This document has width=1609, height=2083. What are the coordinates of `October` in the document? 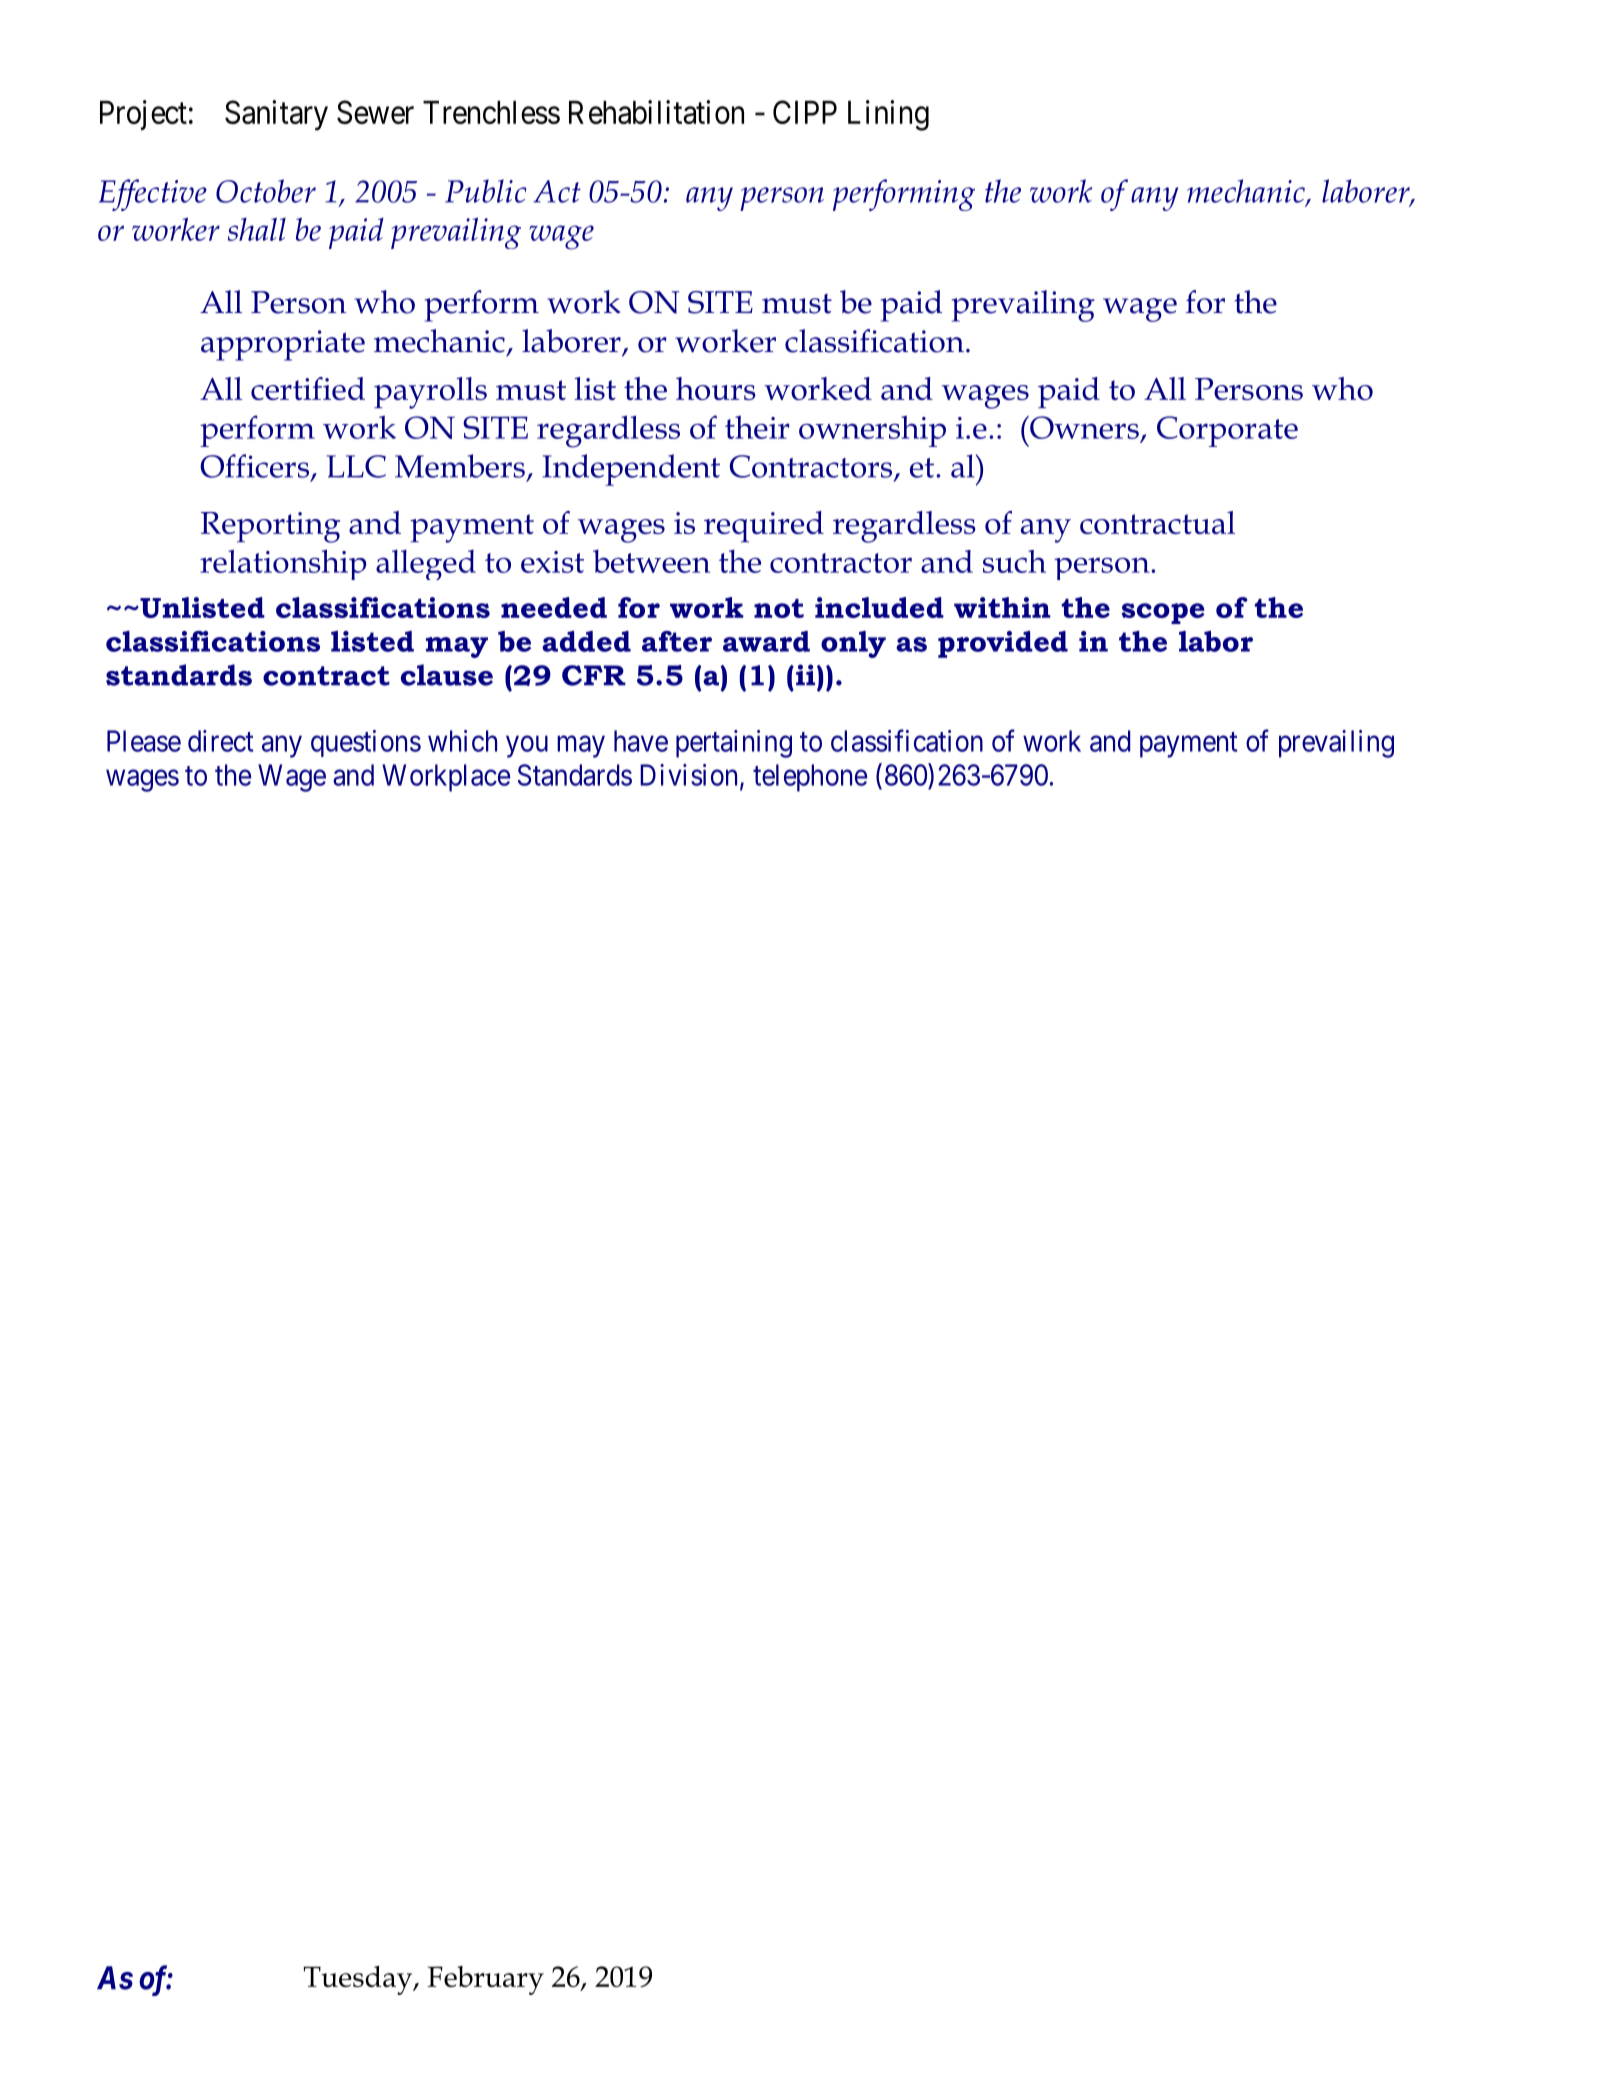 It's located at (266, 191).
